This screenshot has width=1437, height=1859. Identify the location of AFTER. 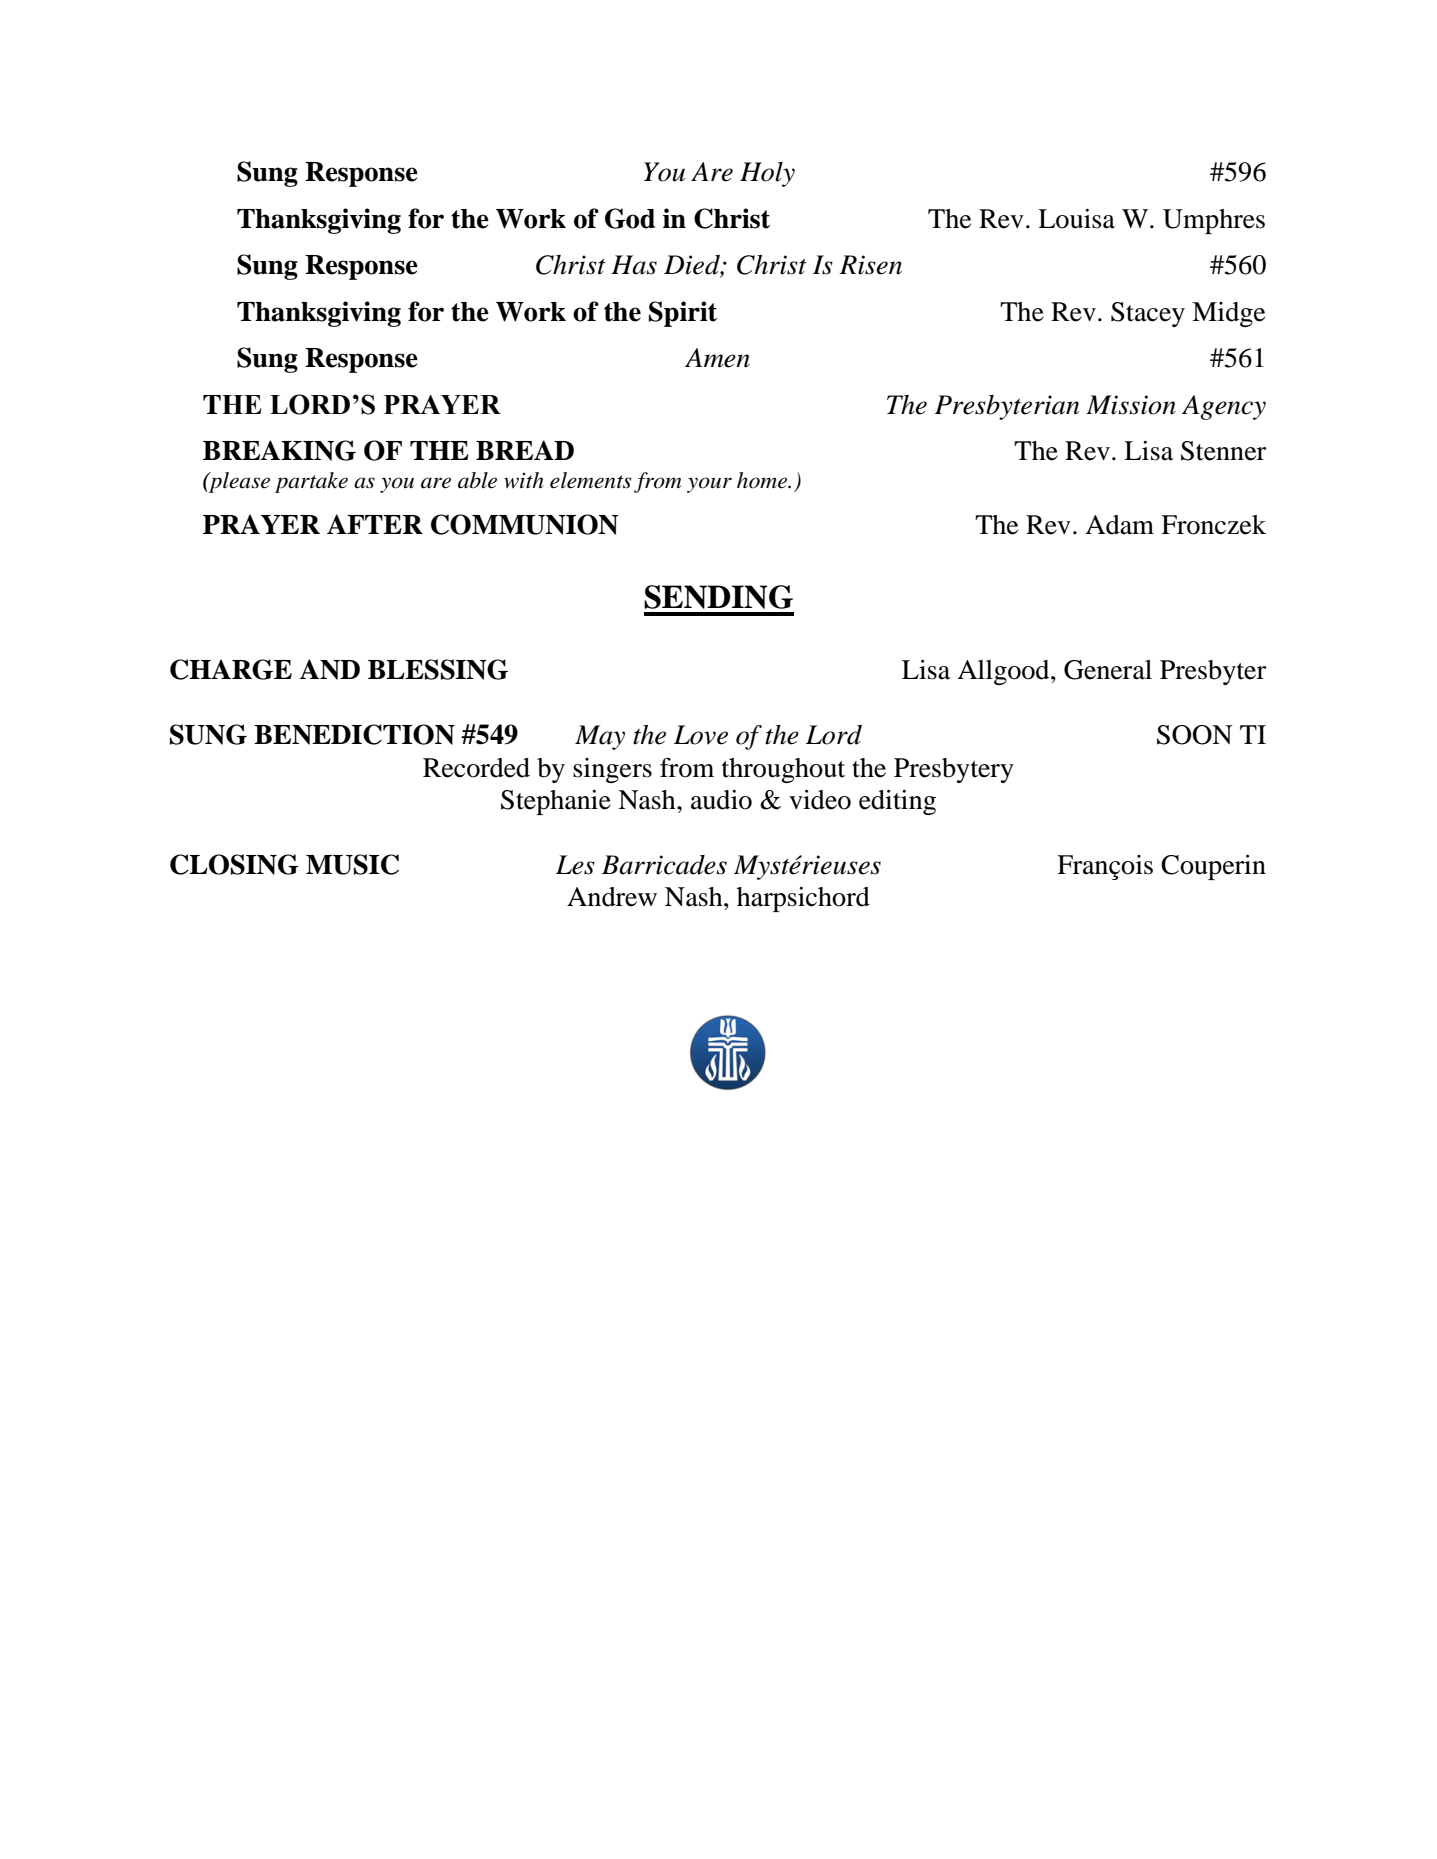
(375, 524).
